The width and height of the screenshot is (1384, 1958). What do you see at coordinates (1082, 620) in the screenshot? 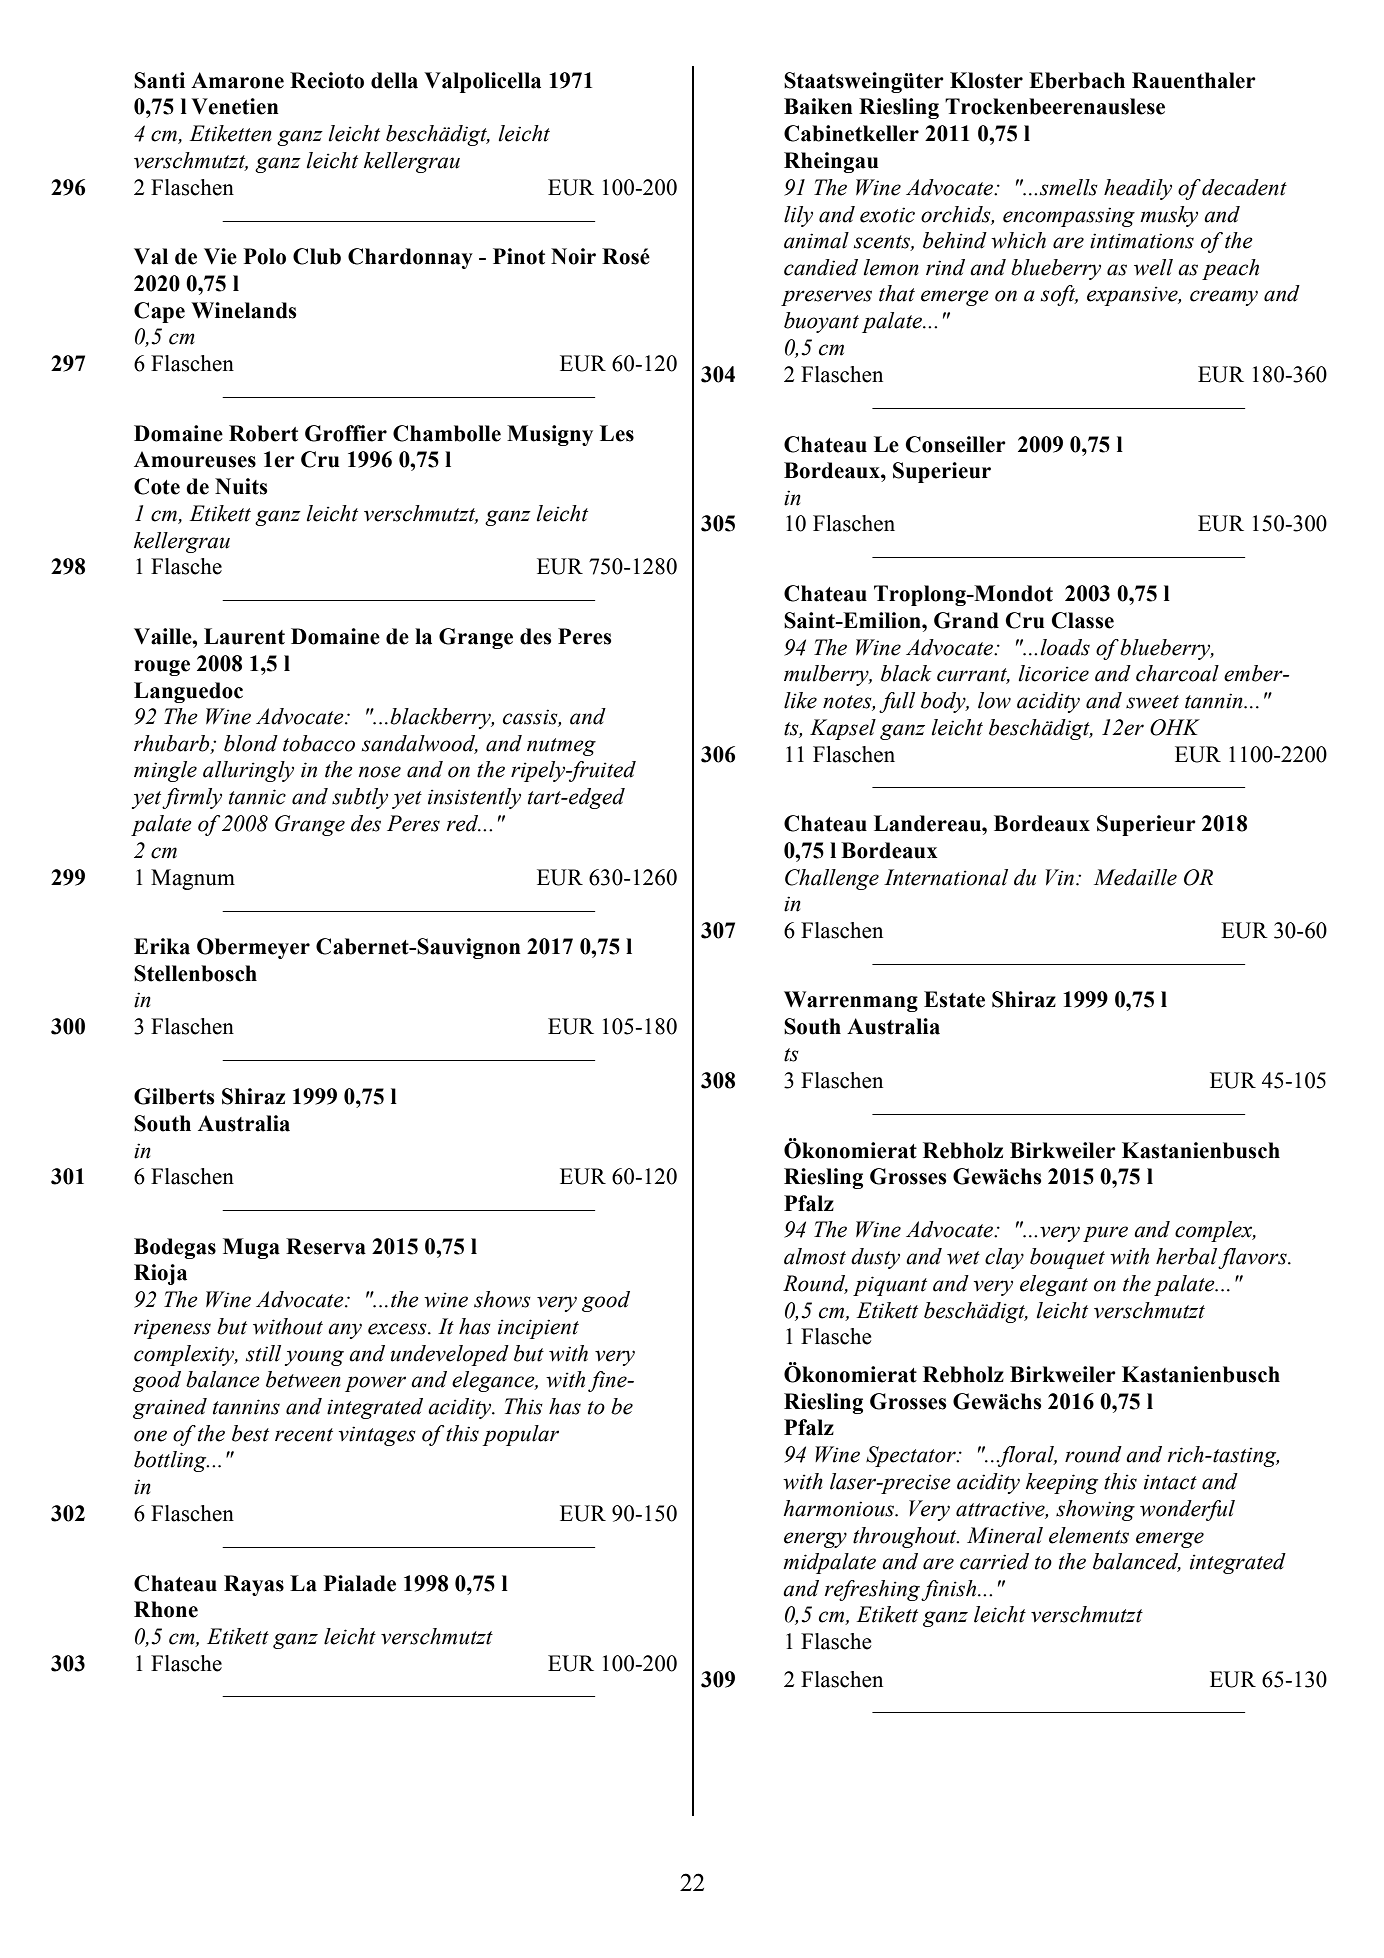
I see `Classe` at bounding box center [1082, 620].
